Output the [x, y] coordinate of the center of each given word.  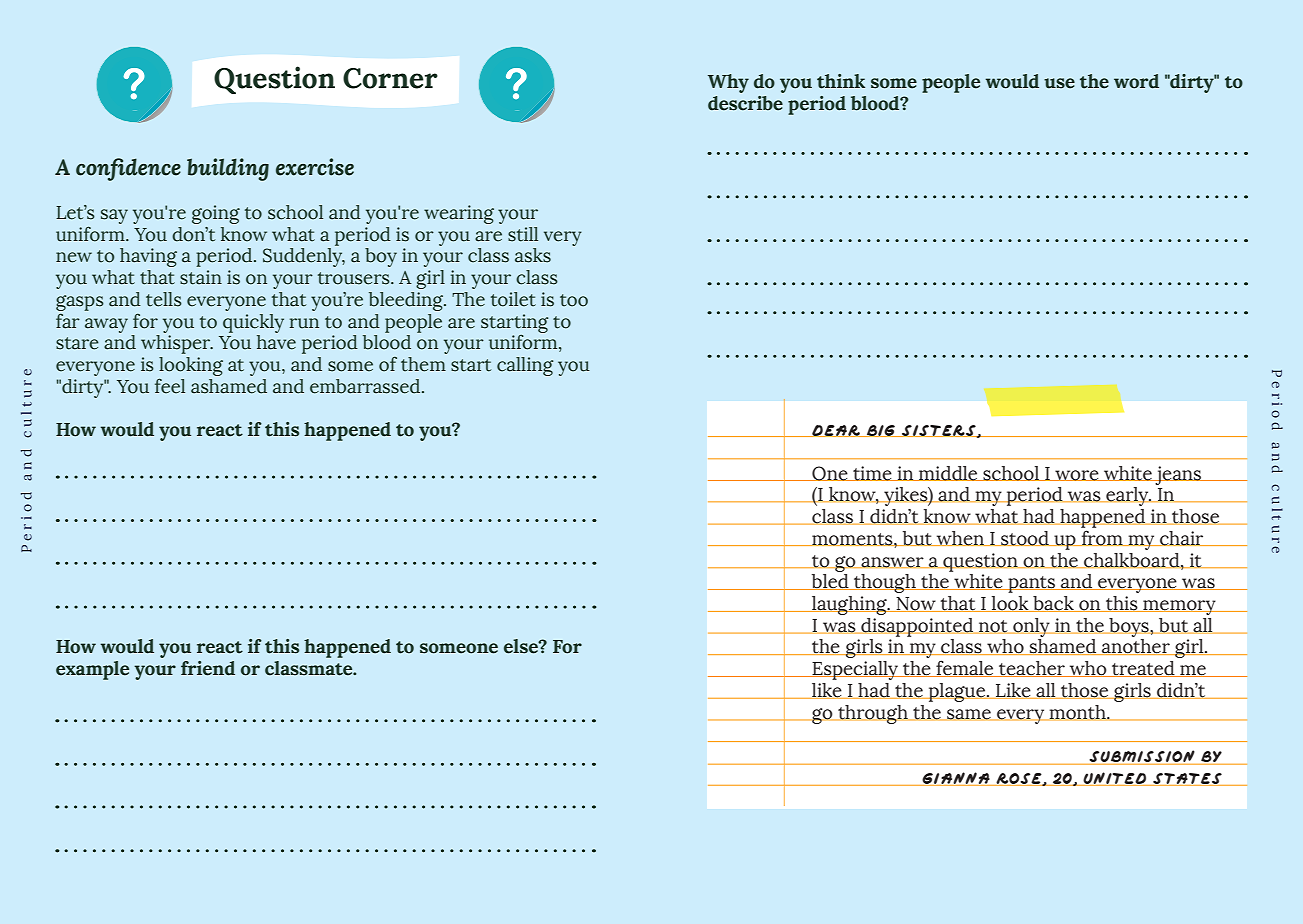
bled [830, 582]
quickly [253, 323]
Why [728, 83]
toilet [513, 299]
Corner [390, 78]
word [1136, 81]
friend [208, 668]
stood [1025, 538]
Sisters [939, 431]
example [92, 670]
